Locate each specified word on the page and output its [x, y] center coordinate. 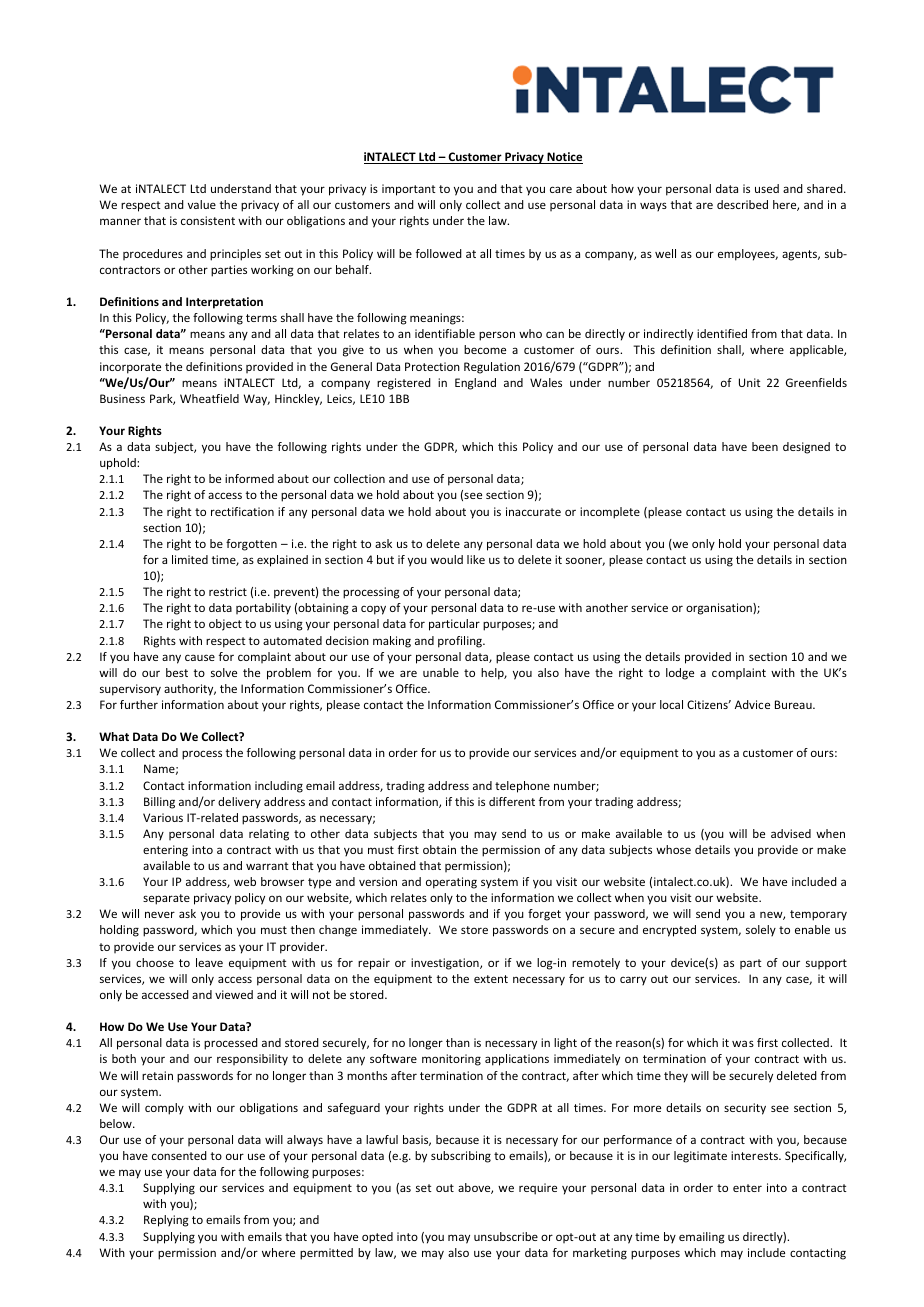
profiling [461, 642]
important [409, 190]
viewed [234, 994]
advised [791, 833]
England [475, 384]
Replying [166, 1221]
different [512, 801]
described [742, 204]
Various [163, 817]
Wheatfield [209, 398]
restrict [228, 591]
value [202, 204]
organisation [720, 609]
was [743, 1043]
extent [491, 979]
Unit [750, 382]
